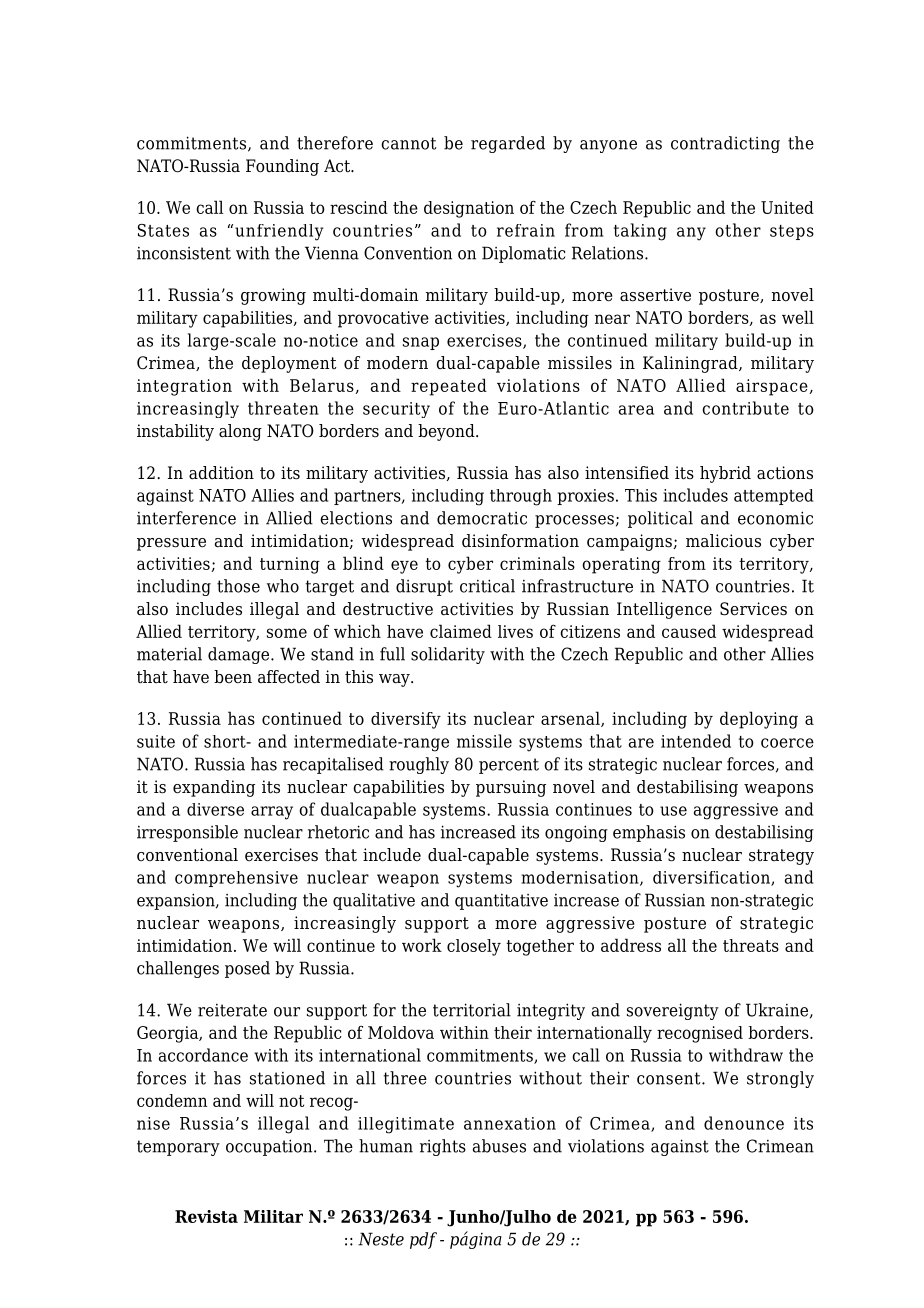 The width and height of the document is (924, 1308). Describe the element at coordinates (744, 1123) in the document. I see `denounce` at that location.
